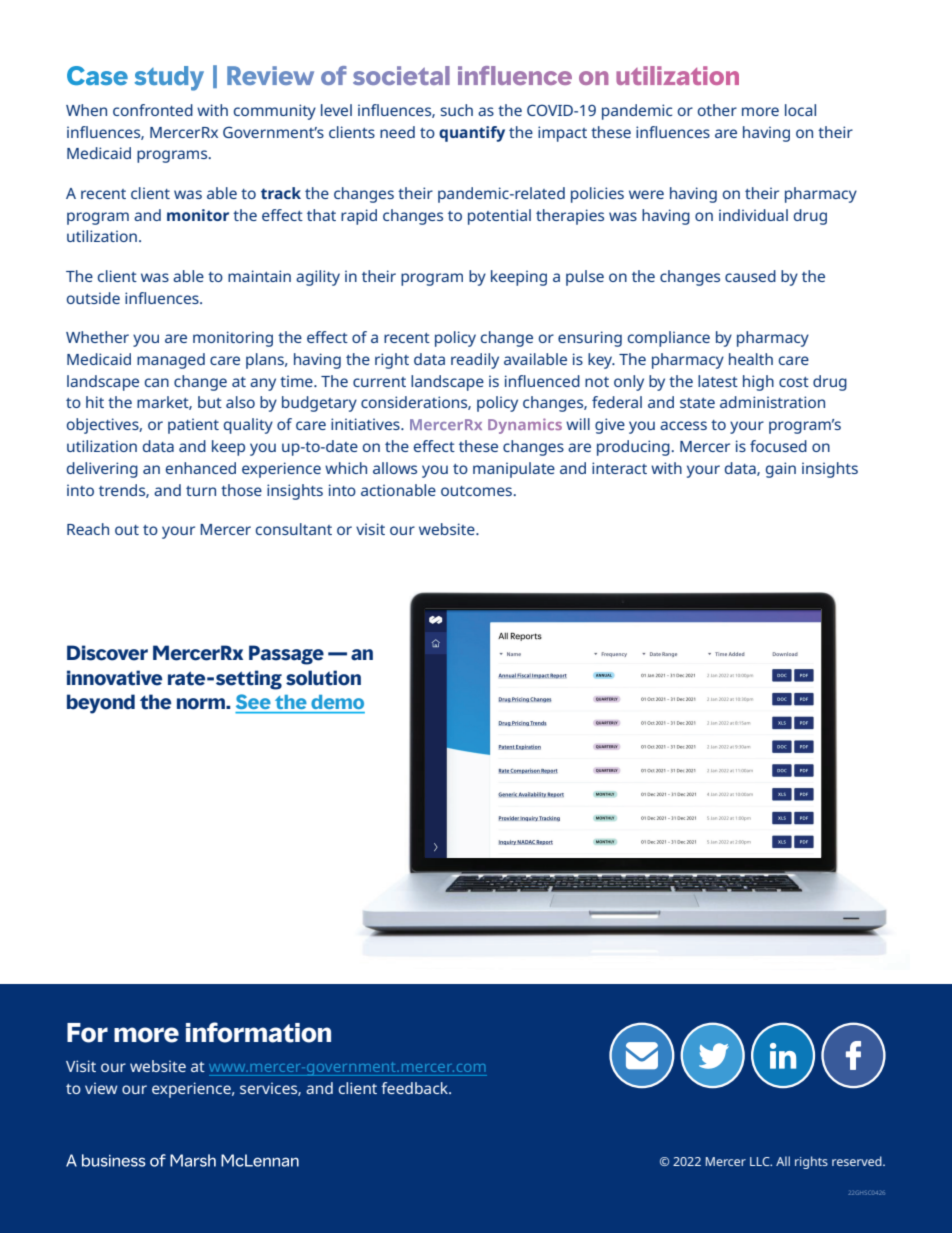  What do you see at coordinates (781, 470) in the image?
I see `gain` at bounding box center [781, 470].
